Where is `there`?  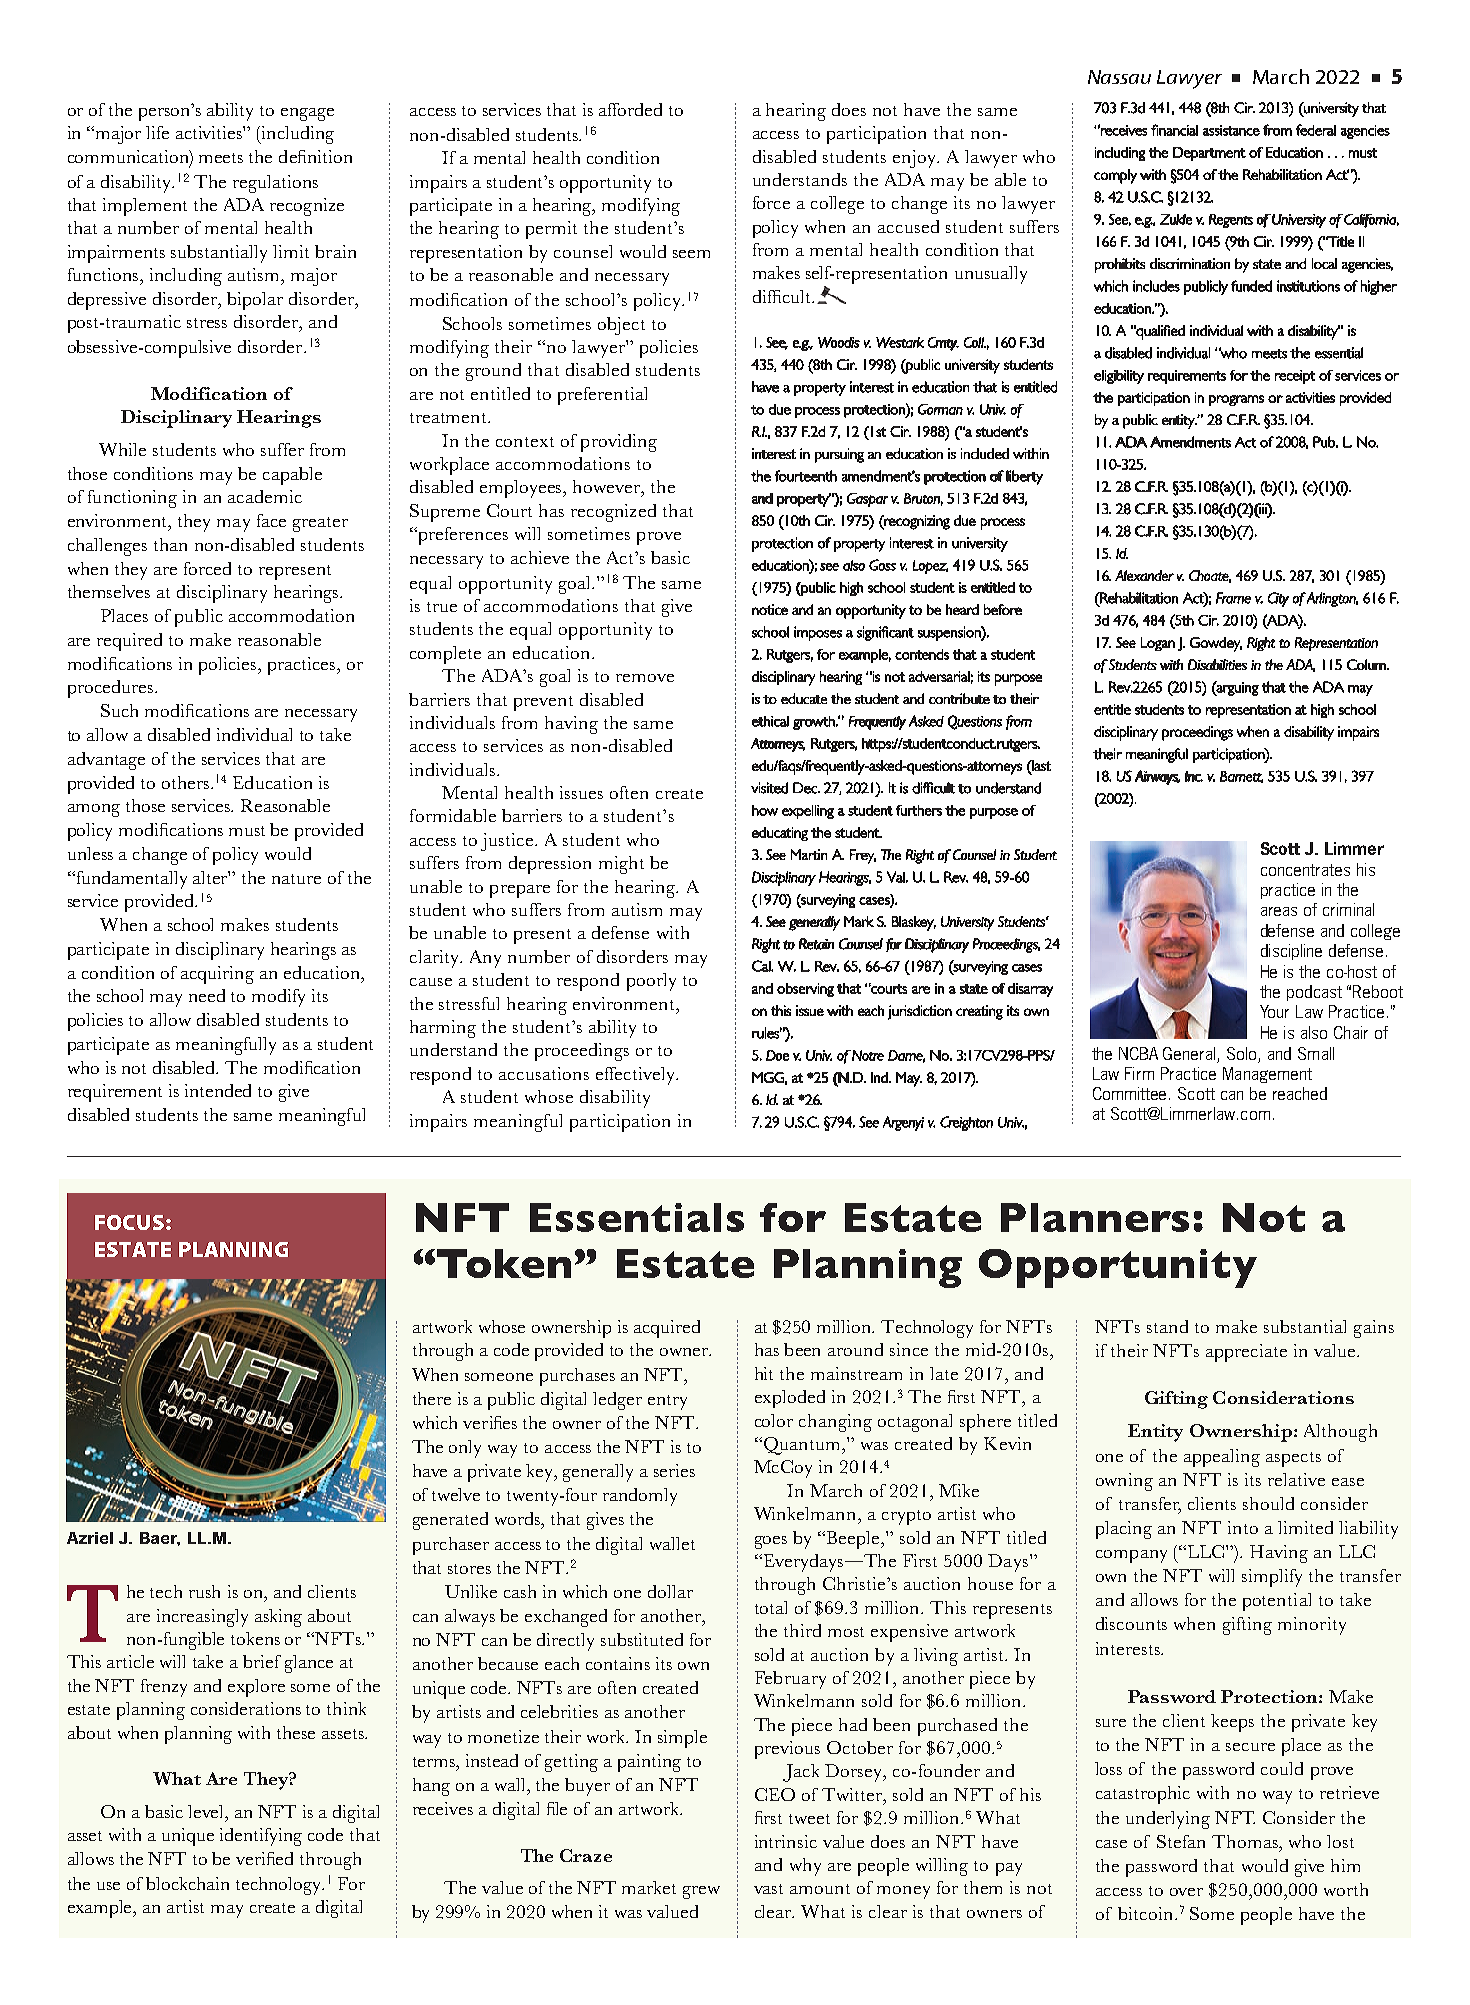
there is located at coordinates (432, 1398).
